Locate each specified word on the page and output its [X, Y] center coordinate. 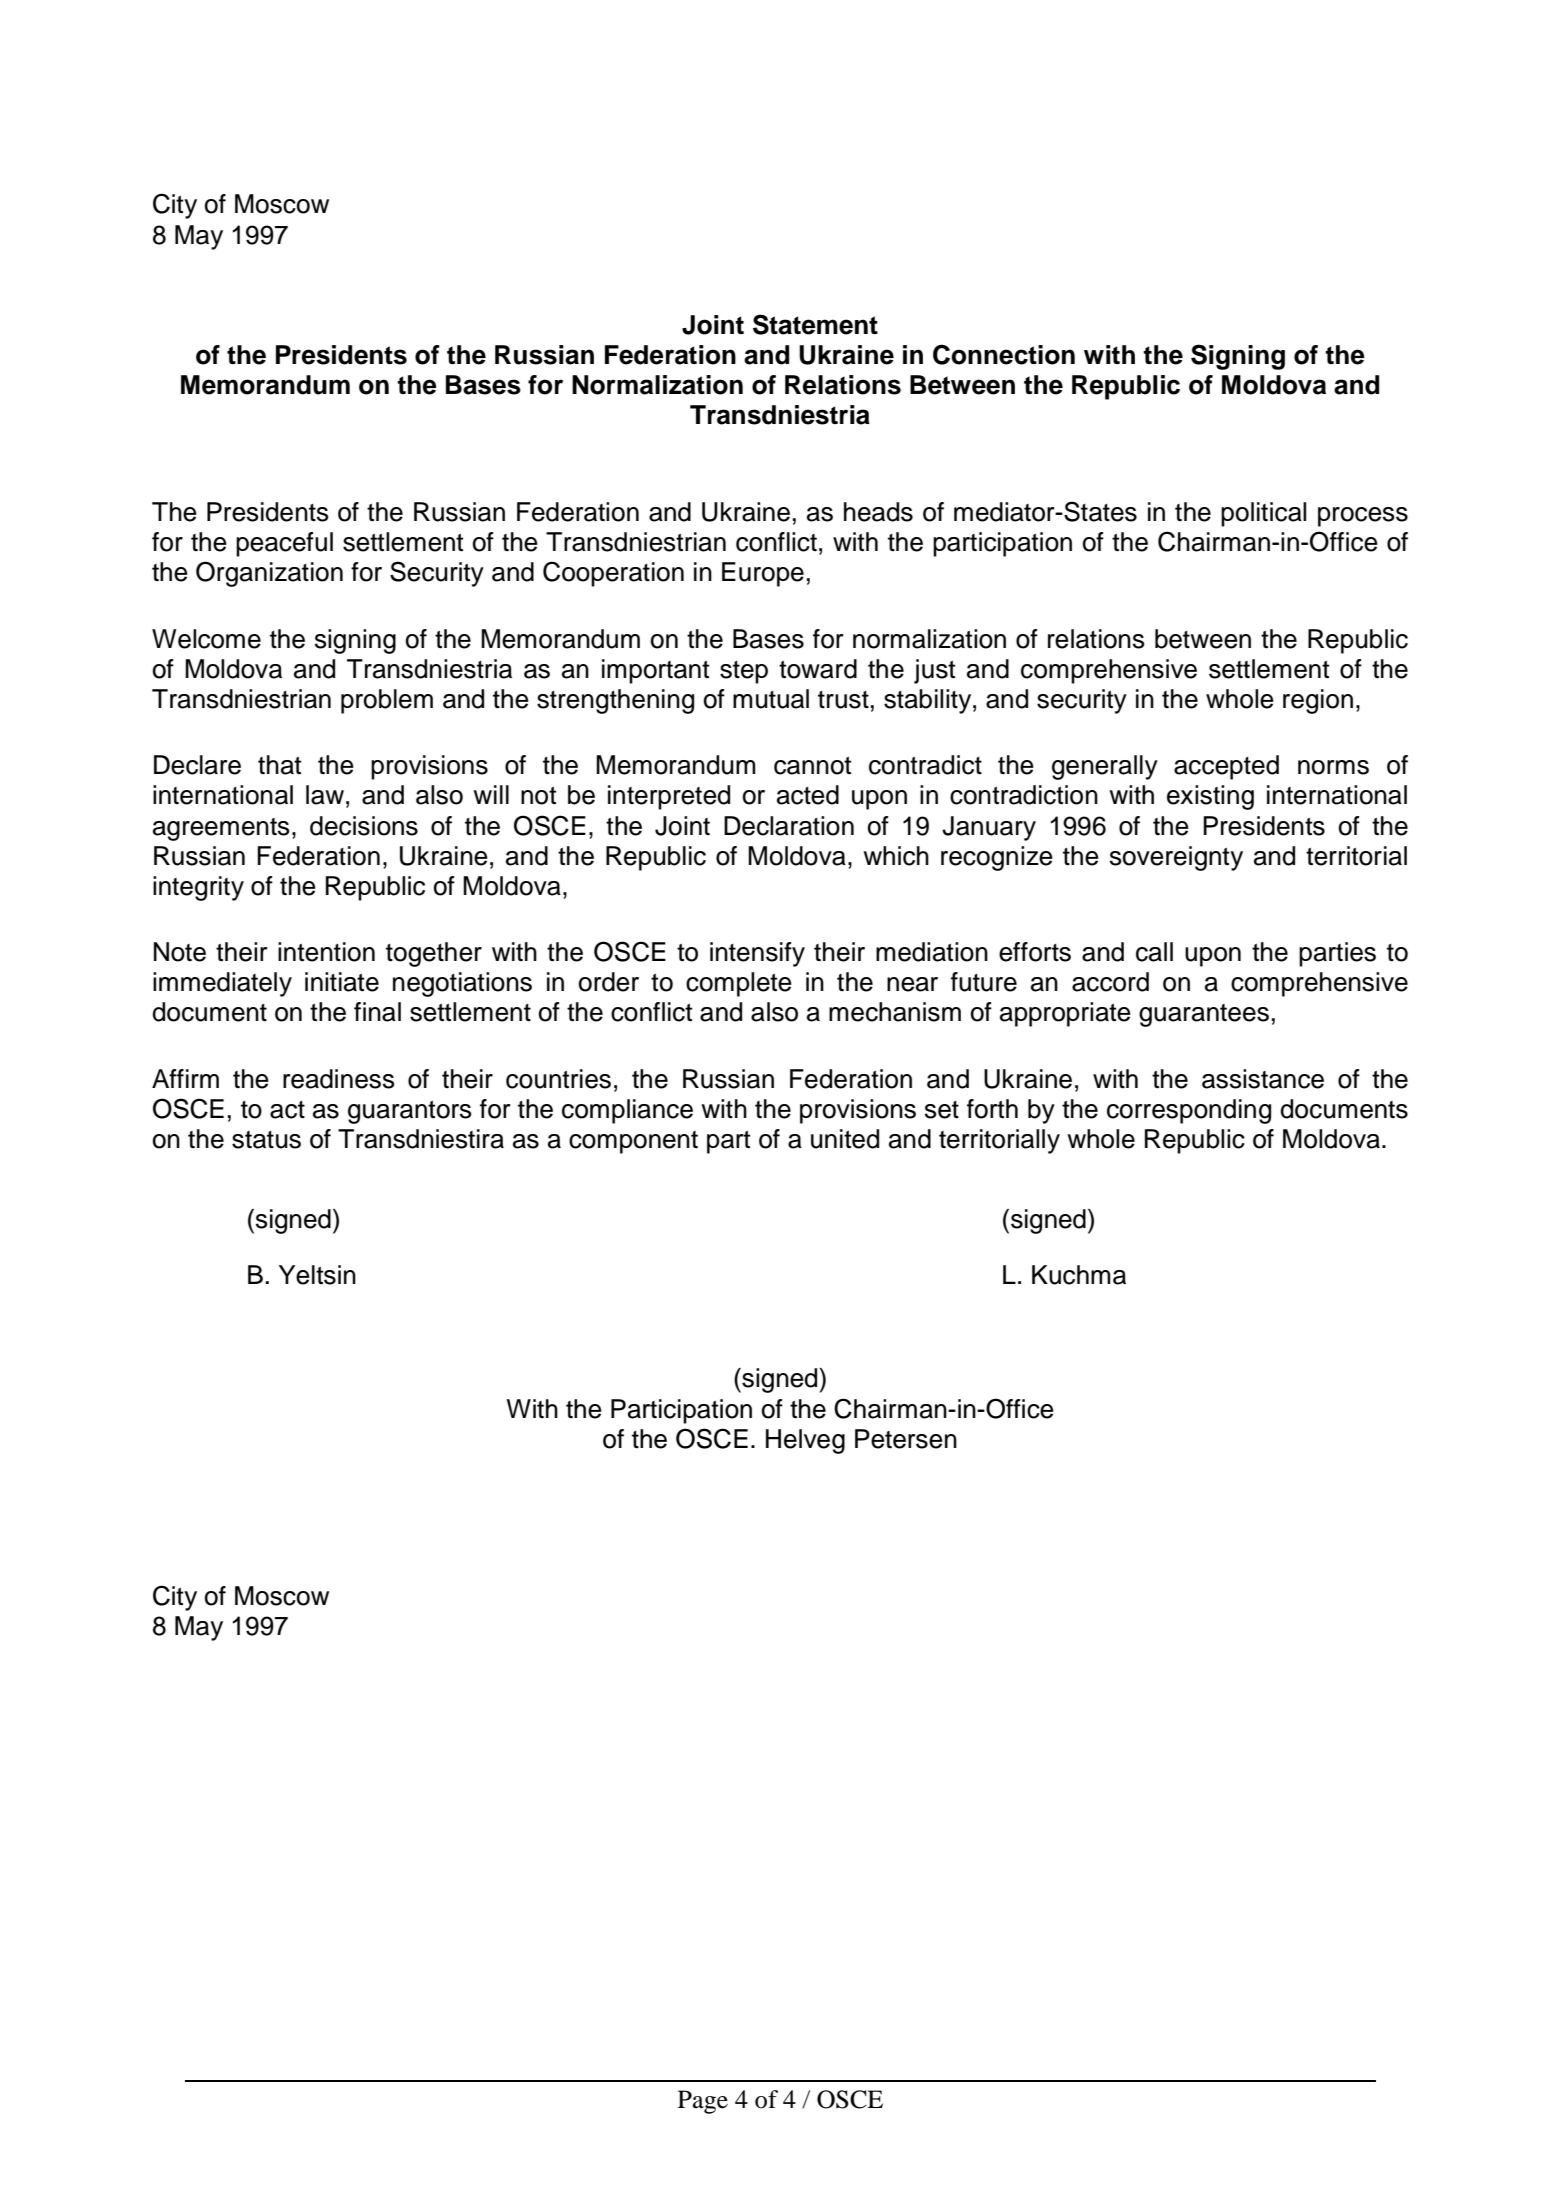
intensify [757, 954]
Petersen [906, 1439]
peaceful [284, 544]
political [1263, 514]
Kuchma [1079, 1275]
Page [703, 2102]
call [1154, 952]
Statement [815, 324]
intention [326, 952]
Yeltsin [317, 1275]
